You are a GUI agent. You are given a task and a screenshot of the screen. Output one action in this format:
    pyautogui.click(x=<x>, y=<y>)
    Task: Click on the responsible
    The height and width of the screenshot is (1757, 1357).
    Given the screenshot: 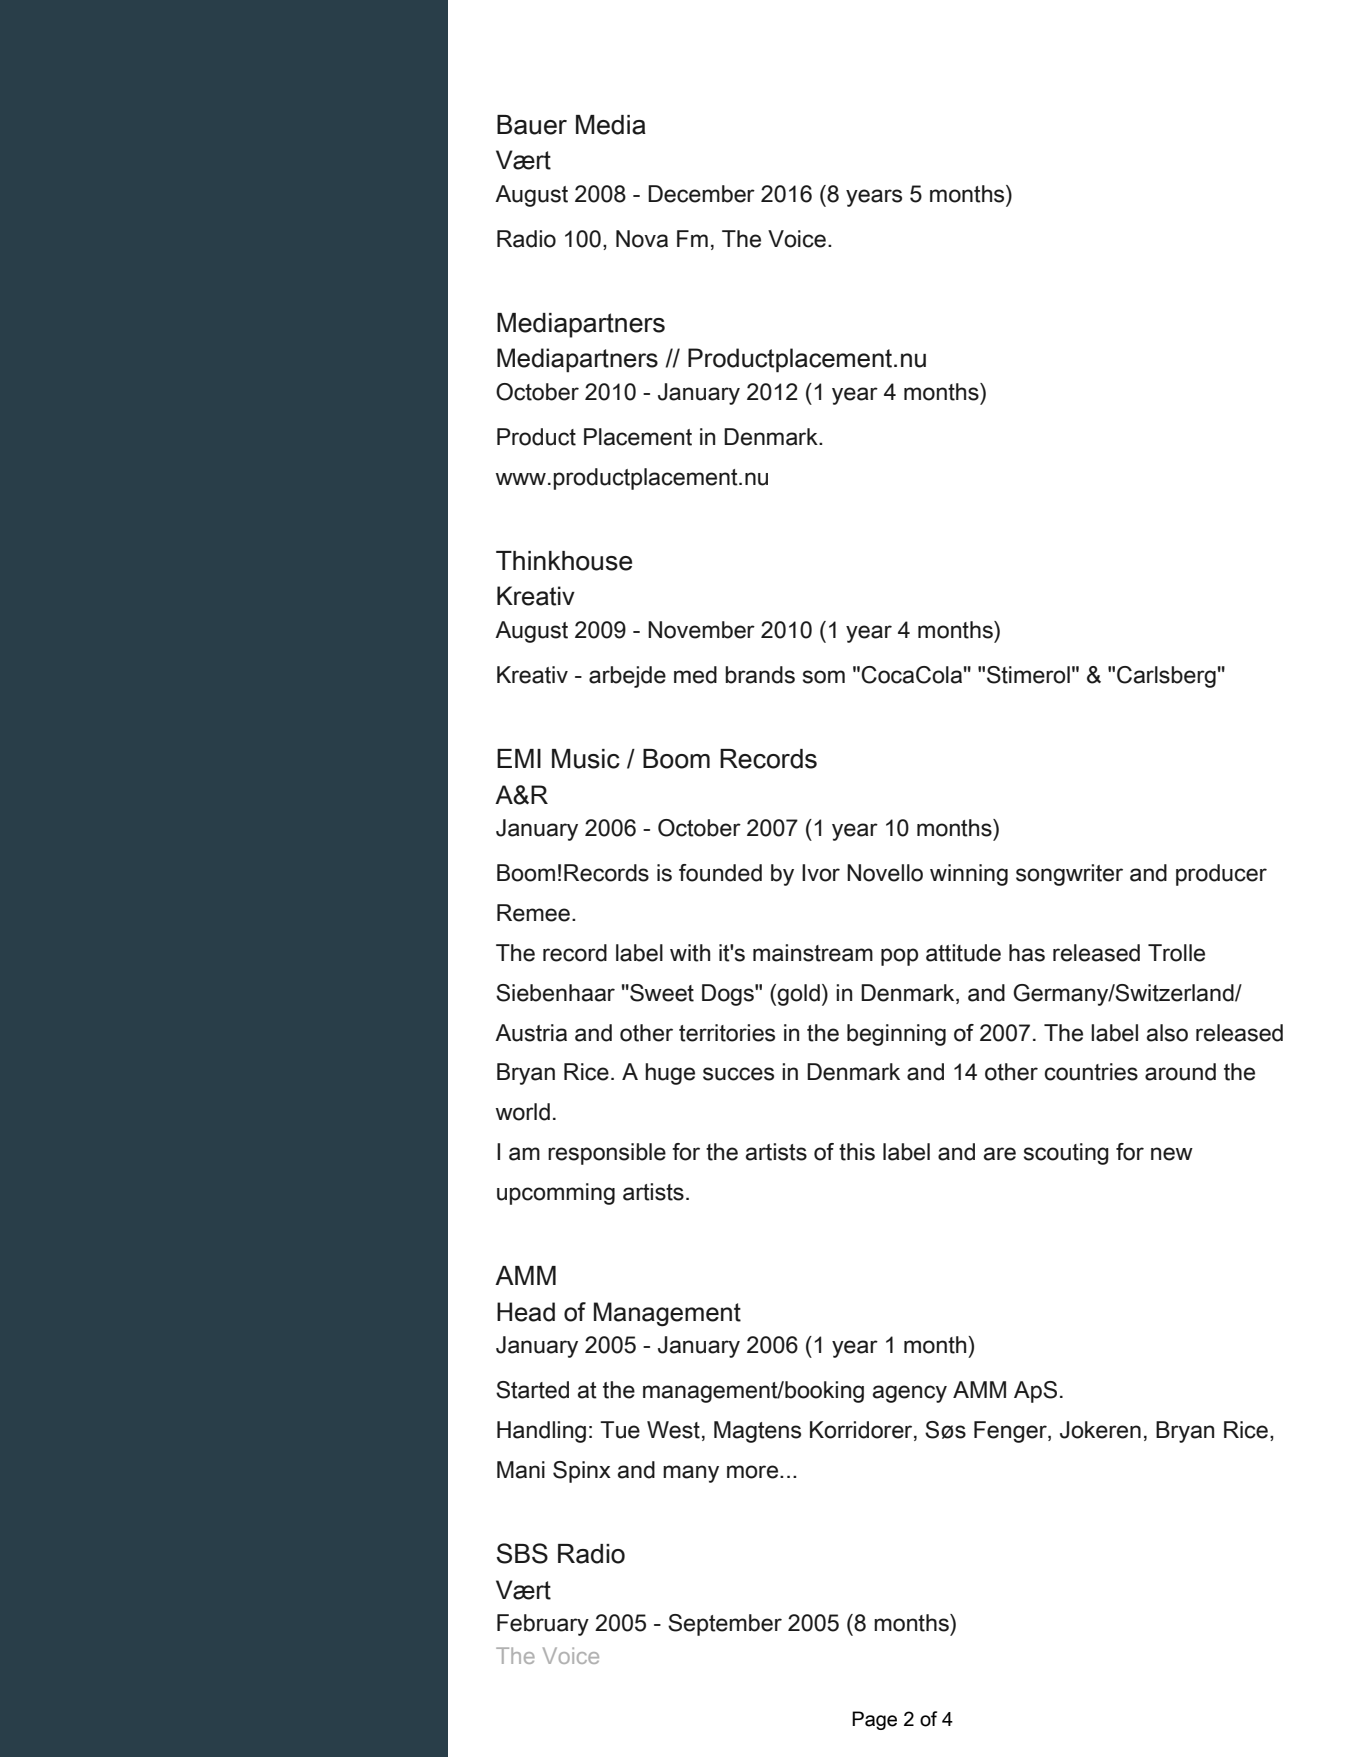 What is the action you would take?
    pyautogui.click(x=607, y=1154)
